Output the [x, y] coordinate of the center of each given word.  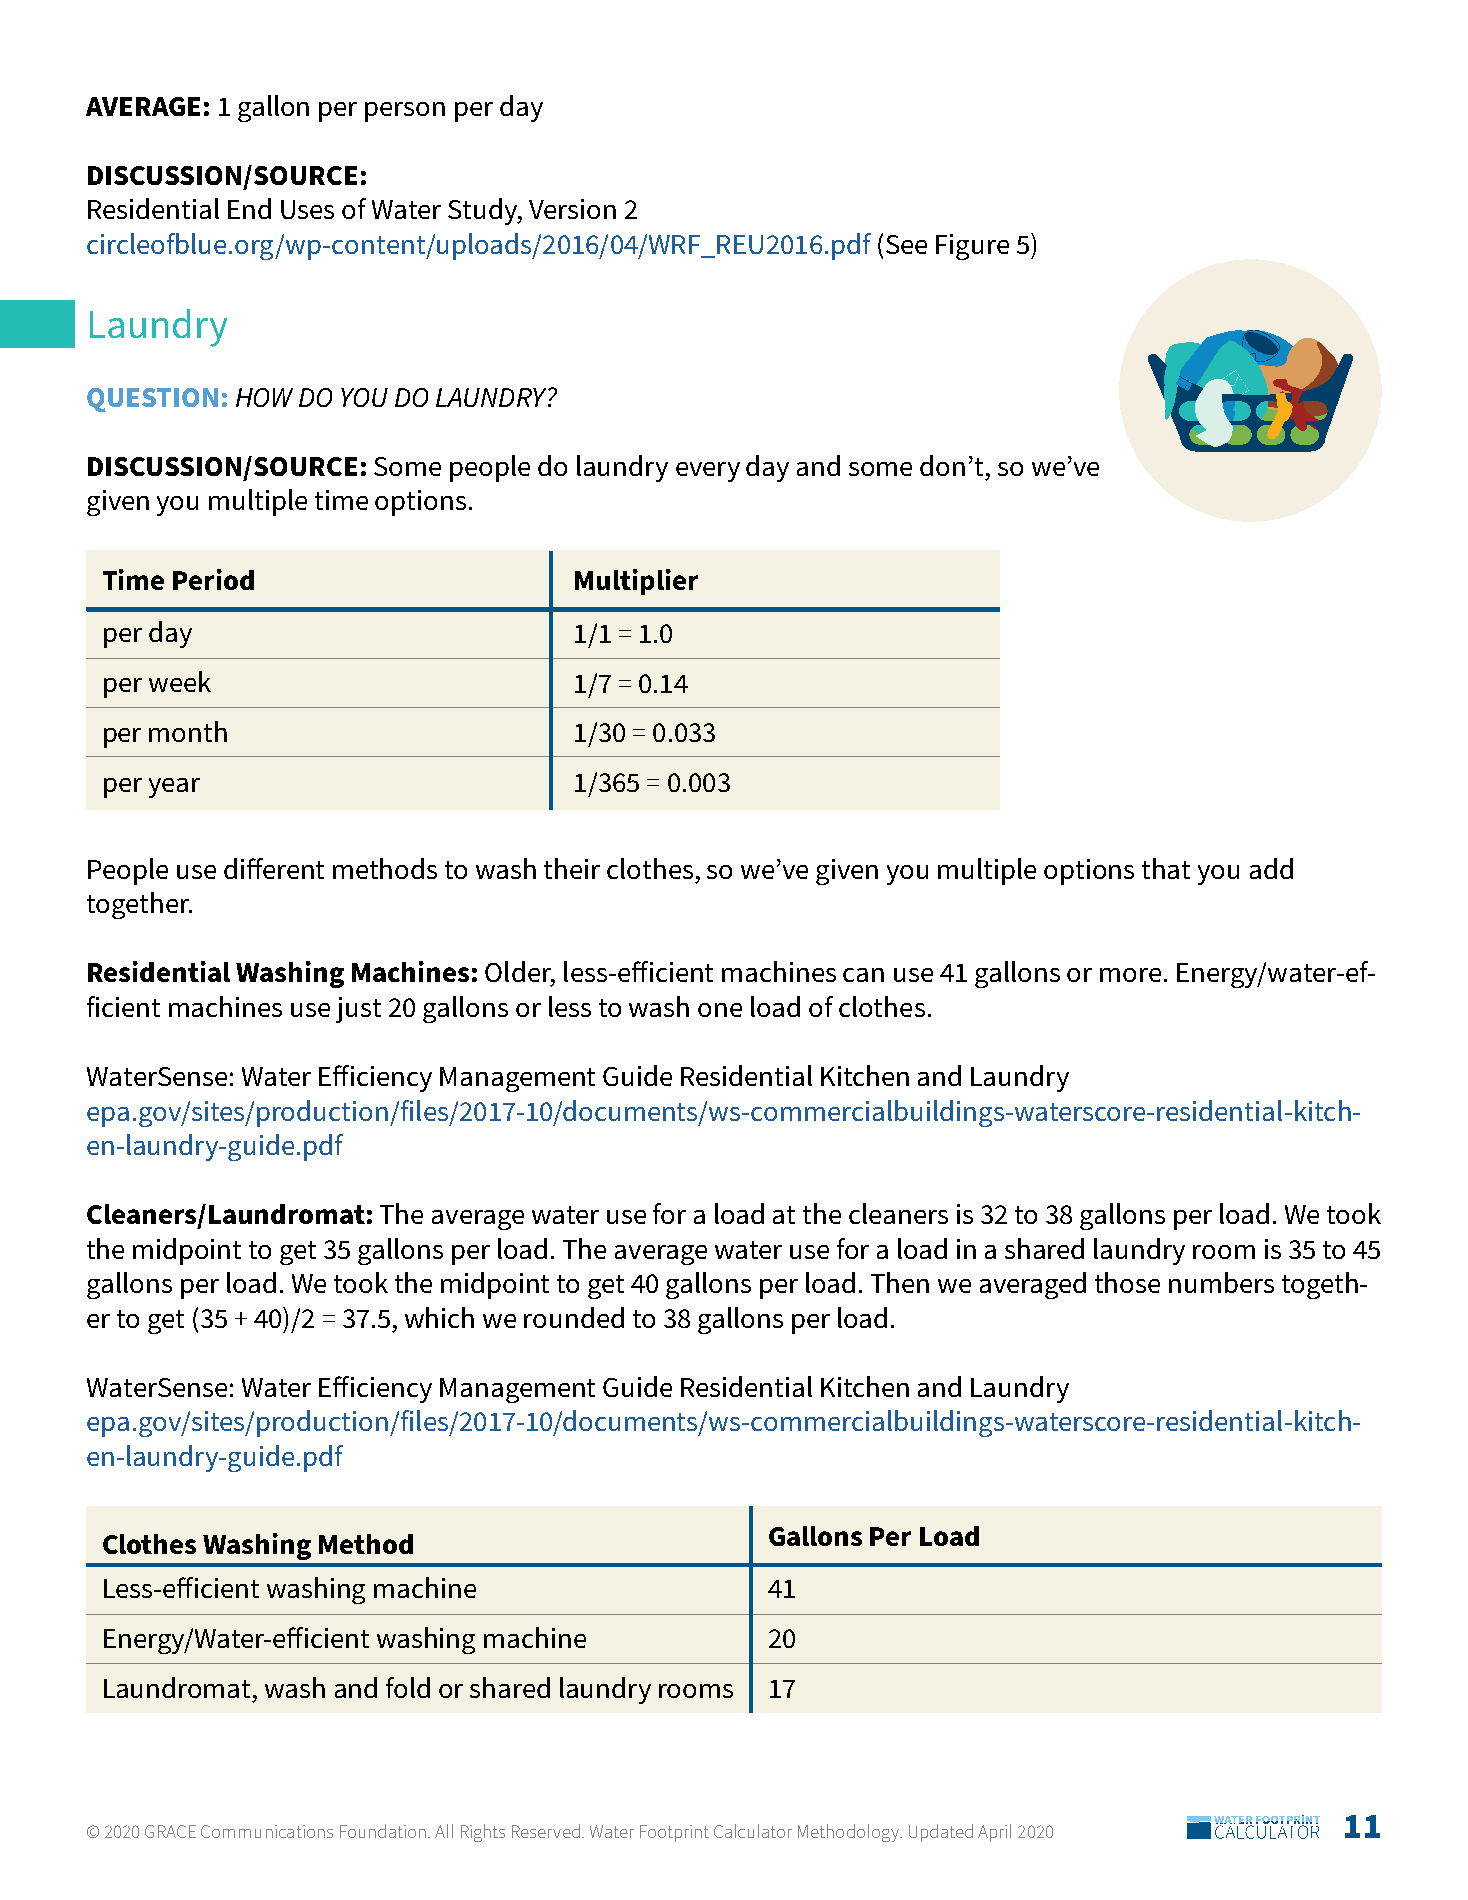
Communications [267, 1831]
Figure [972, 247]
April [994, 1833]
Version [572, 209]
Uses [307, 209]
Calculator [753, 1831]
